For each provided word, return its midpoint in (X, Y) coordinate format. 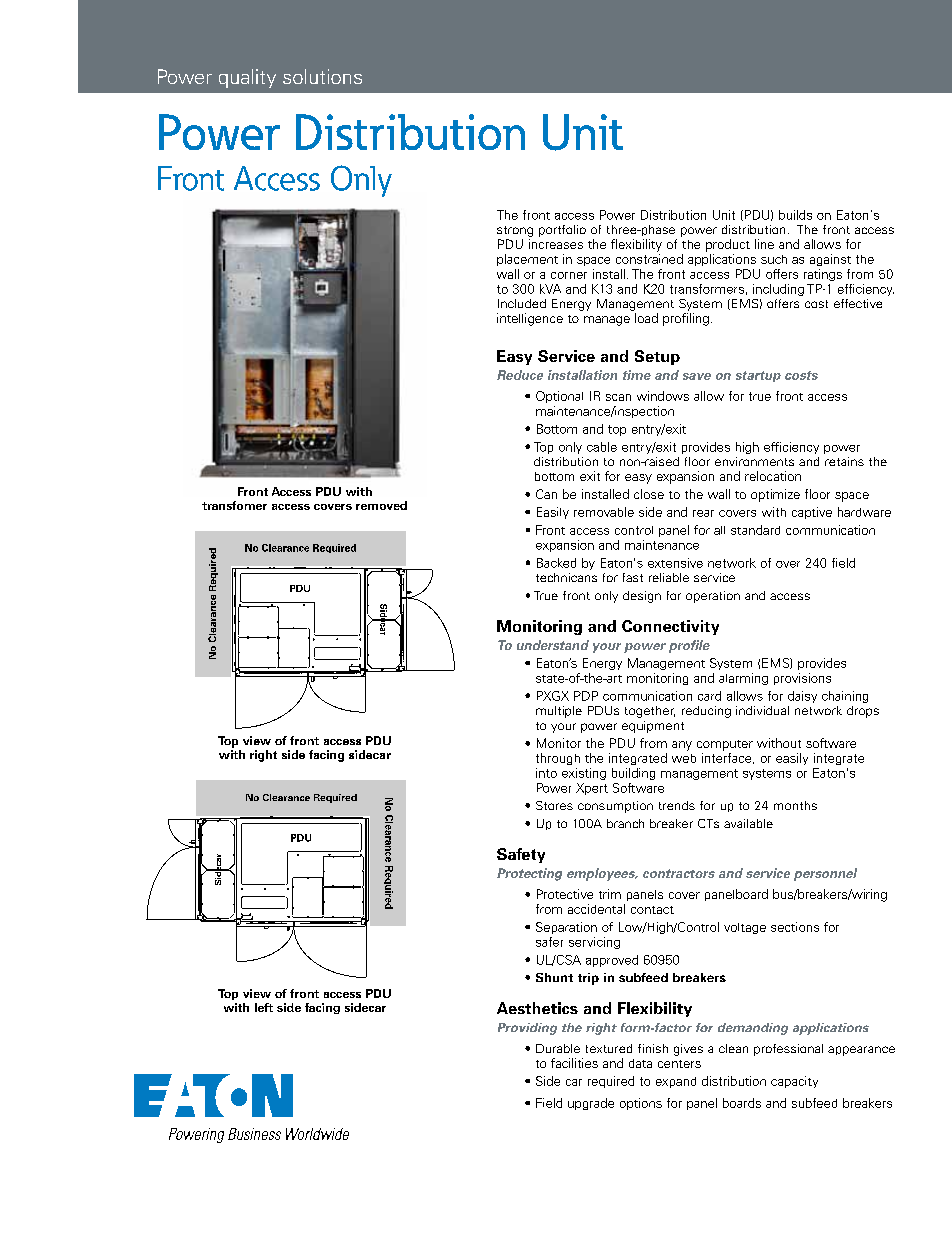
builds (795, 215)
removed (381, 505)
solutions (322, 76)
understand (553, 645)
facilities (574, 1063)
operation (713, 597)
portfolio (562, 231)
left (264, 1007)
